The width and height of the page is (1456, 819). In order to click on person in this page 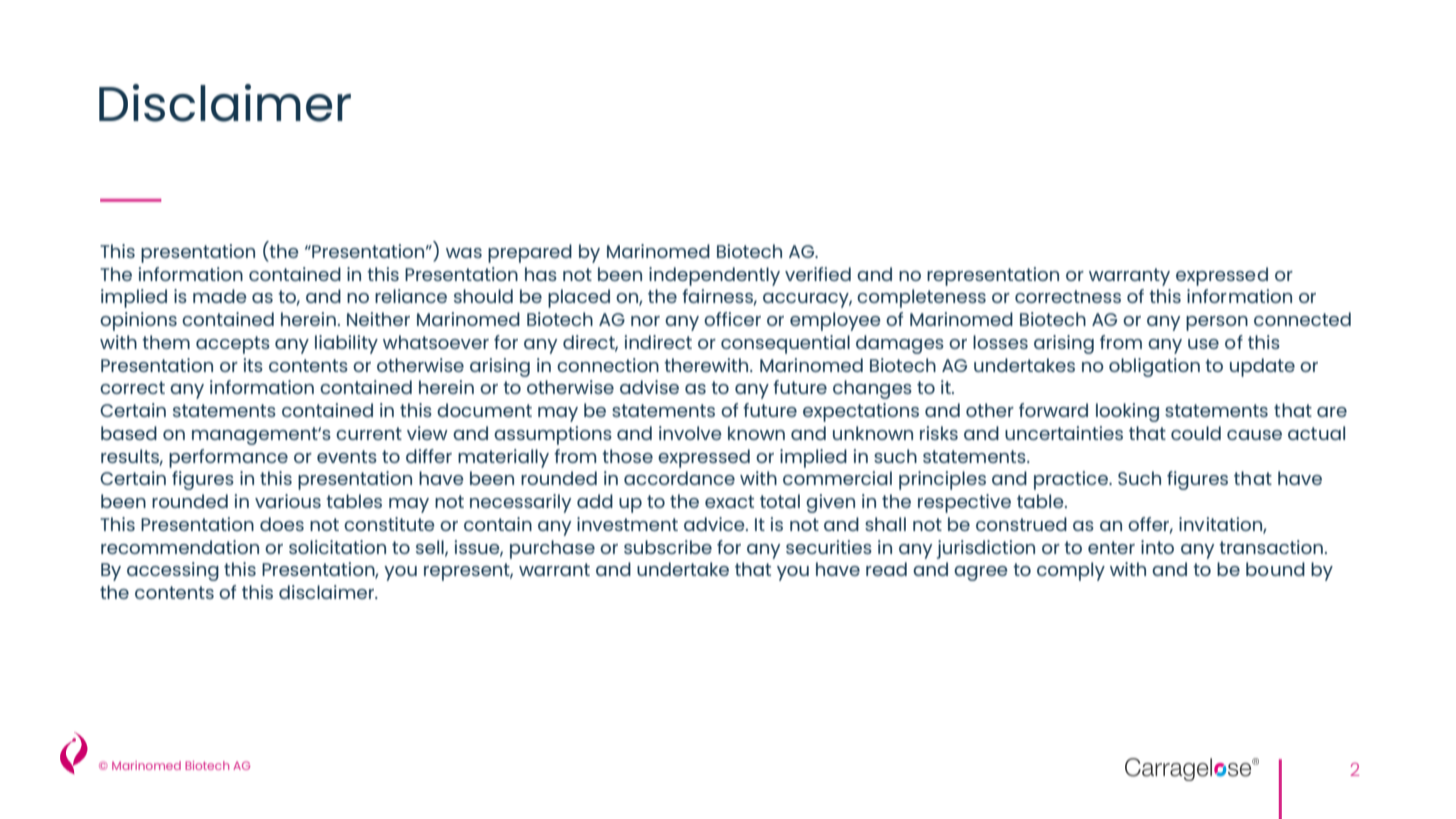, I will do `click(1217, 323)`.
